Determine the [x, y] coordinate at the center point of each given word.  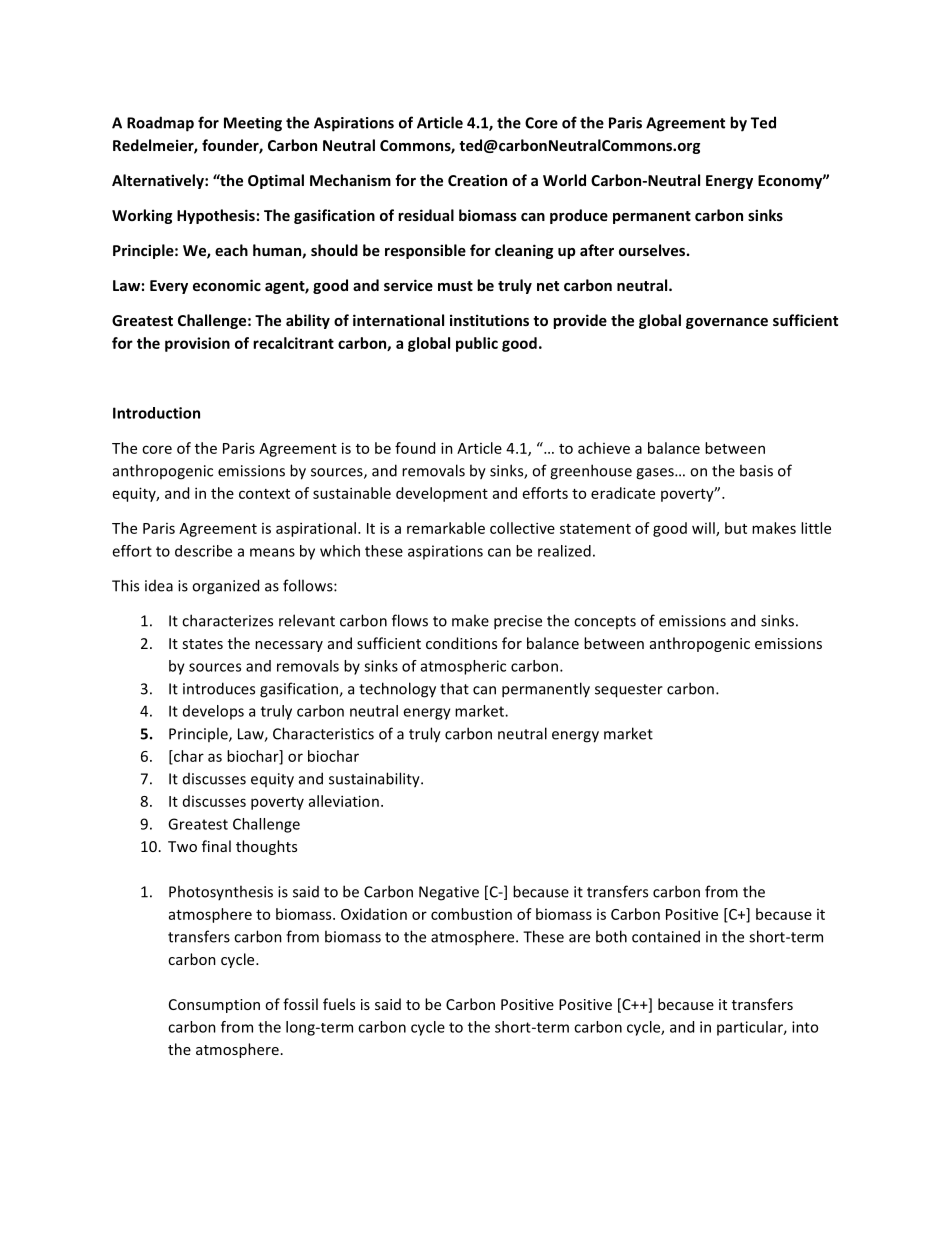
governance [727, 323]
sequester [629, 691]
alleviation [344, 801]
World [564, 180]
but [736, 528]
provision [197, 344]
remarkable [446, 528]
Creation [477, 180]
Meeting [253, 124]
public [477, 344]
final [216, 846]
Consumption [214, 1006]
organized [225, 587]
